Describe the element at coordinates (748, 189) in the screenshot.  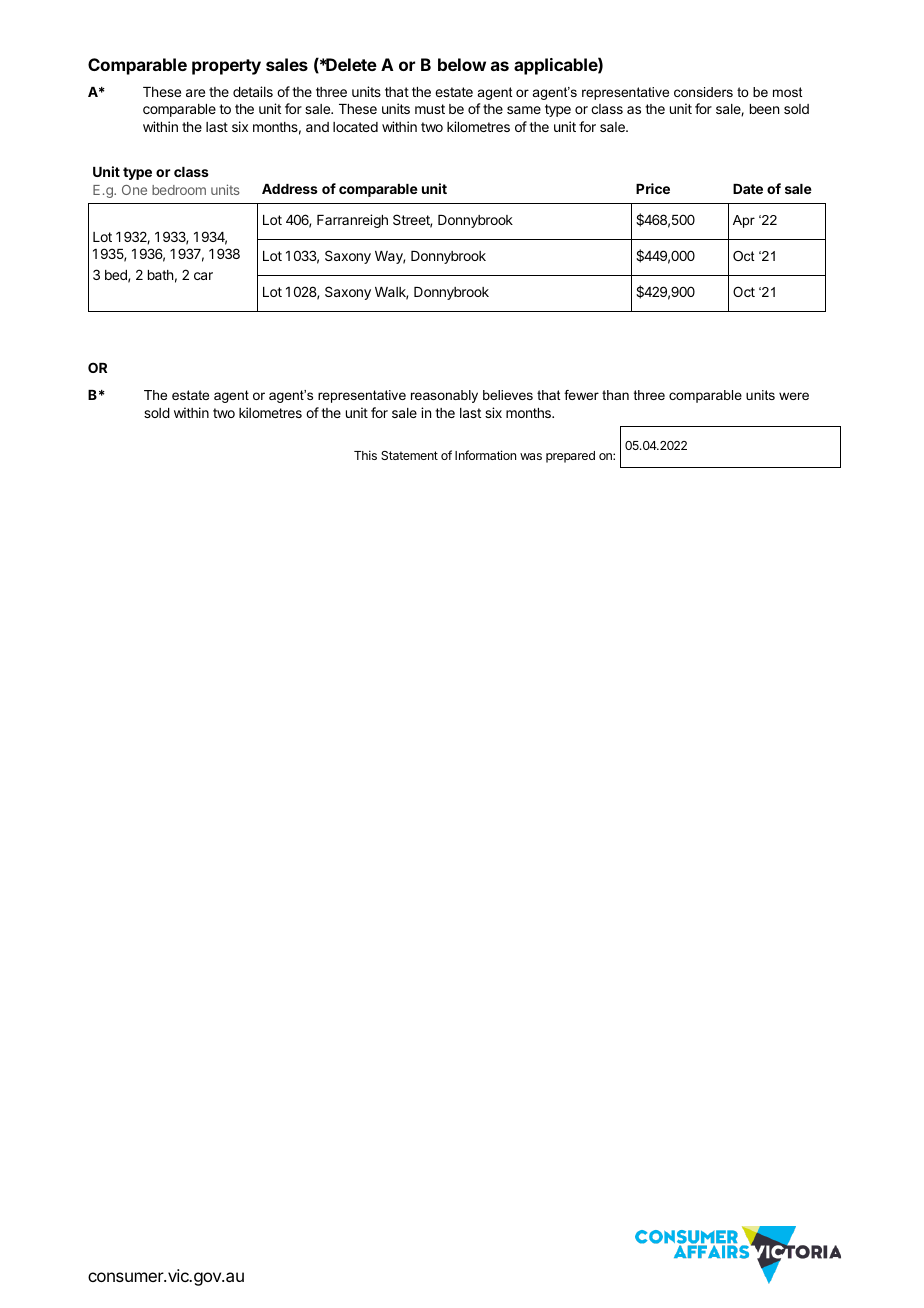
I see `Date` at that location.
